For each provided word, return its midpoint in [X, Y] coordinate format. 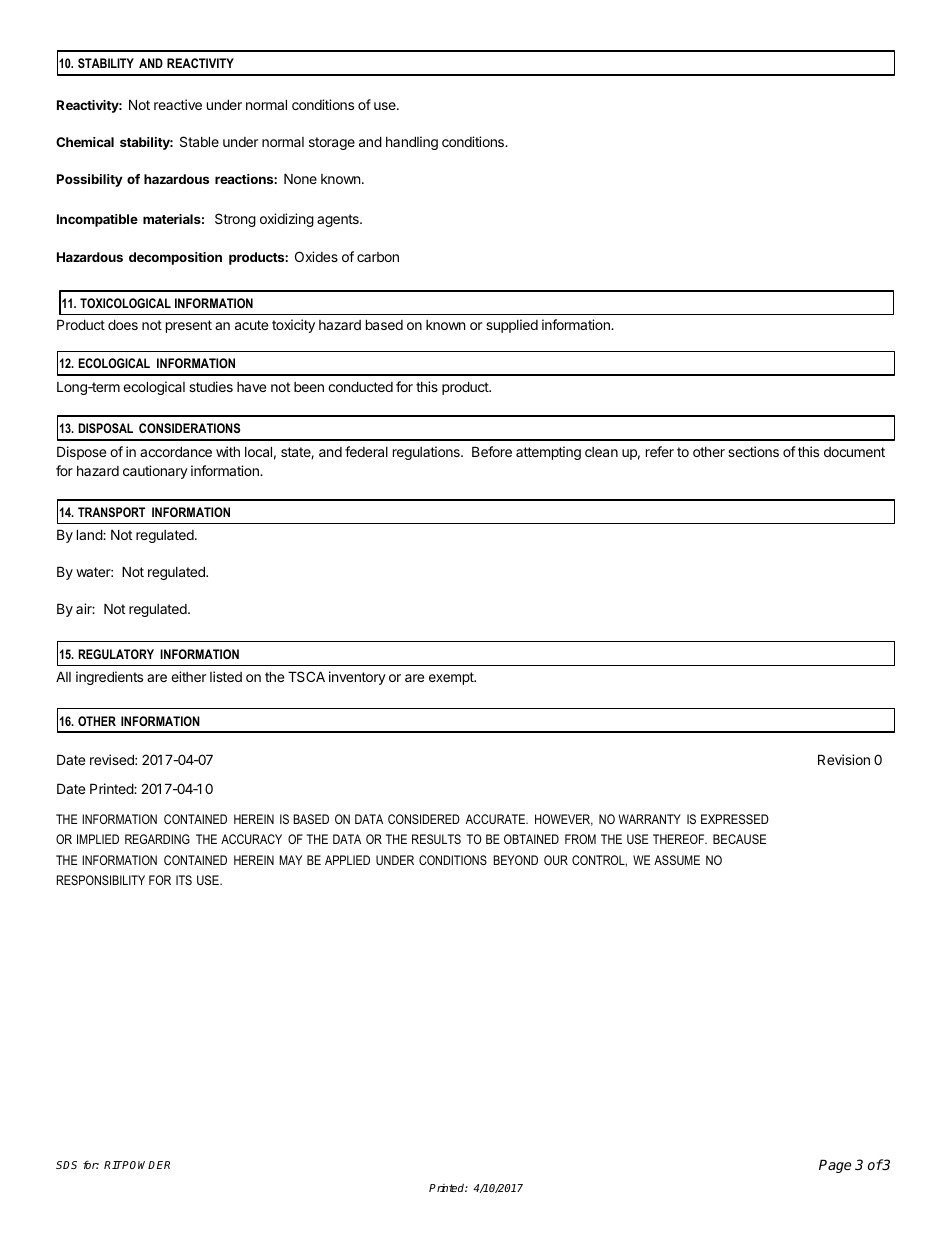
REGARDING [157, 839]
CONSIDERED [424, 819]
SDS [66, 1165]
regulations [427, 453]
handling [412, 143]
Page [835, 1166]
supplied [512, 326]
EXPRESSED [735, 819]
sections [753, 451]
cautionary [155, 472]
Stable [199, 141]
